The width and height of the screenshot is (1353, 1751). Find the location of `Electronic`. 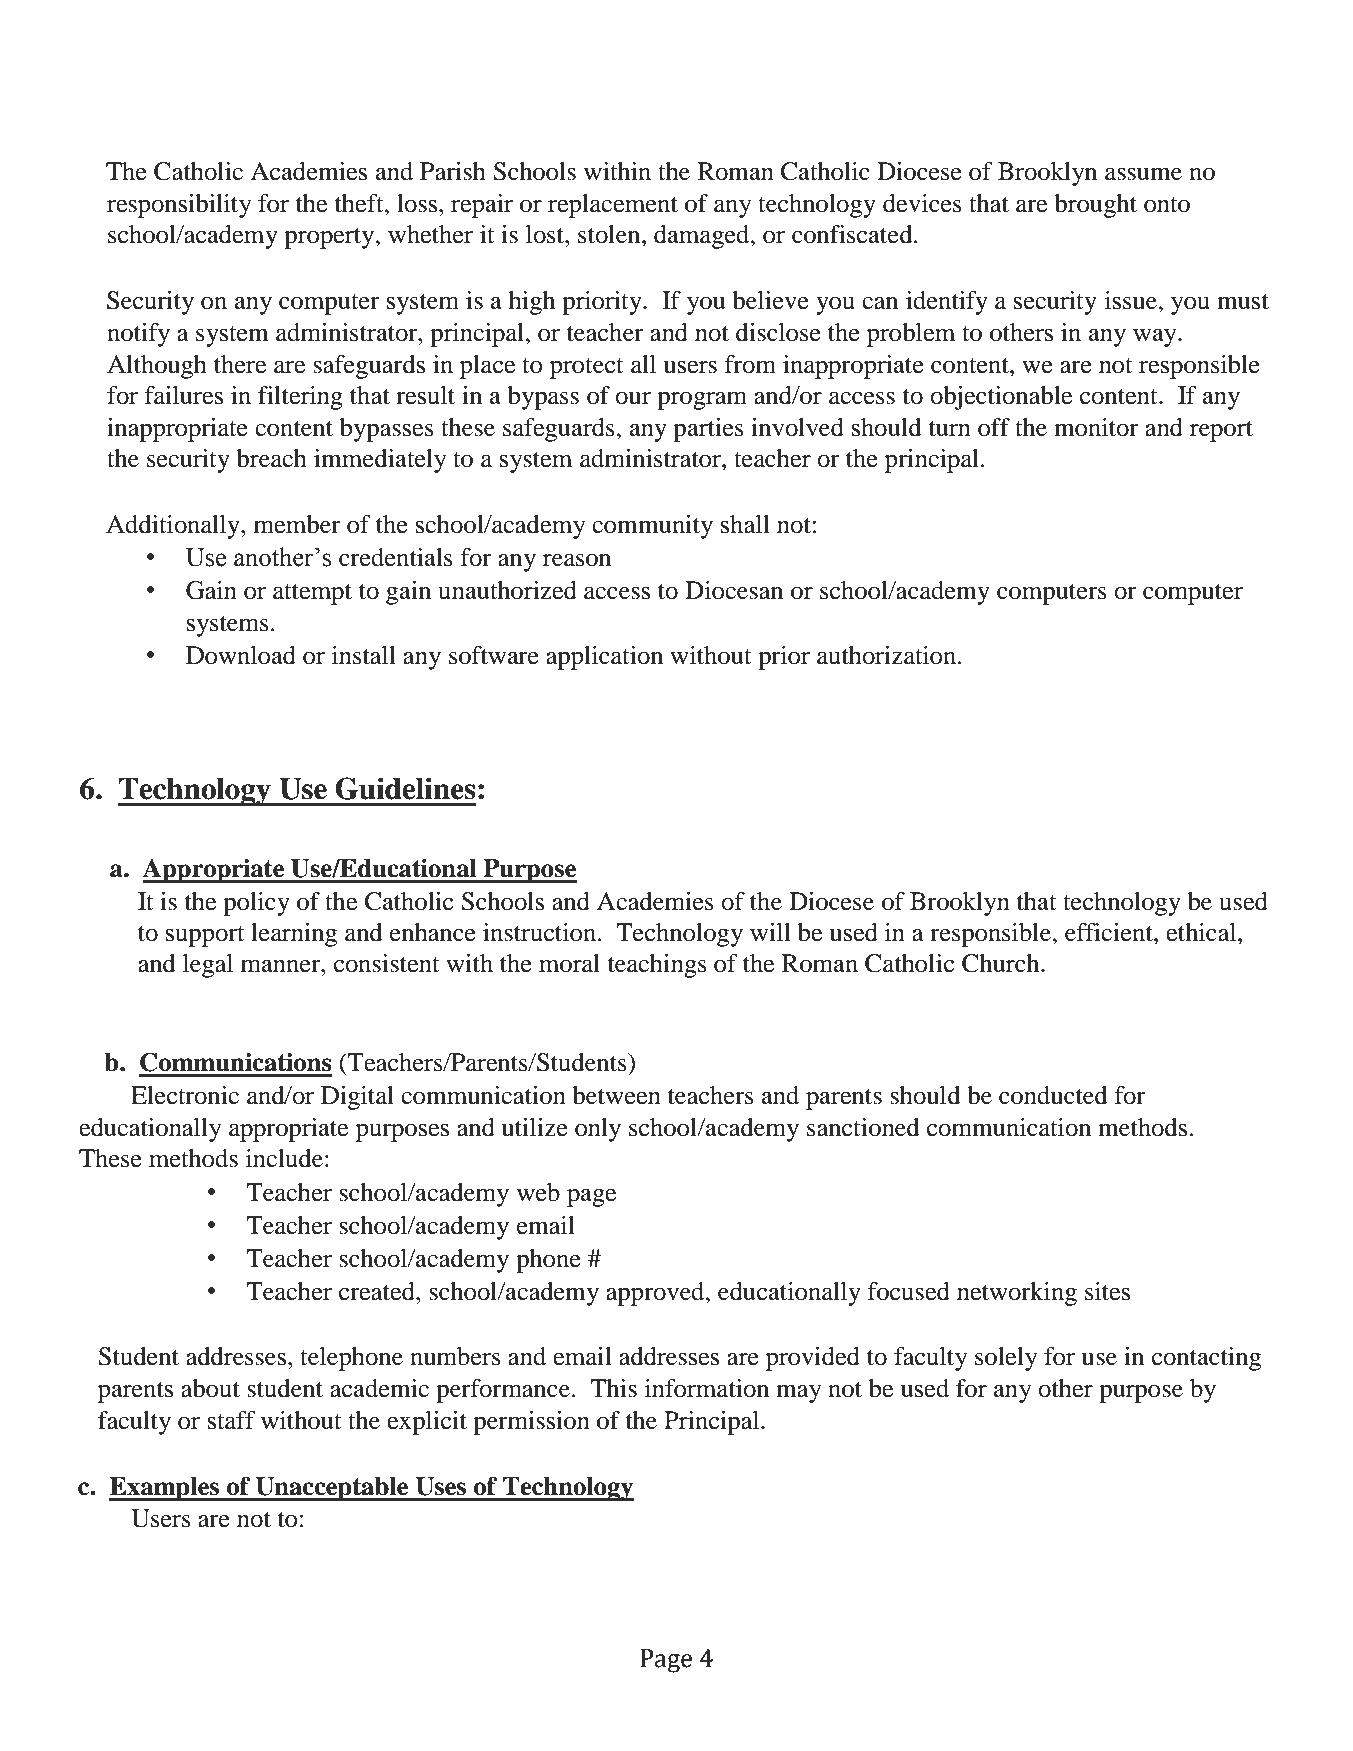

Electronic is located at coordinates (185, 1095).
